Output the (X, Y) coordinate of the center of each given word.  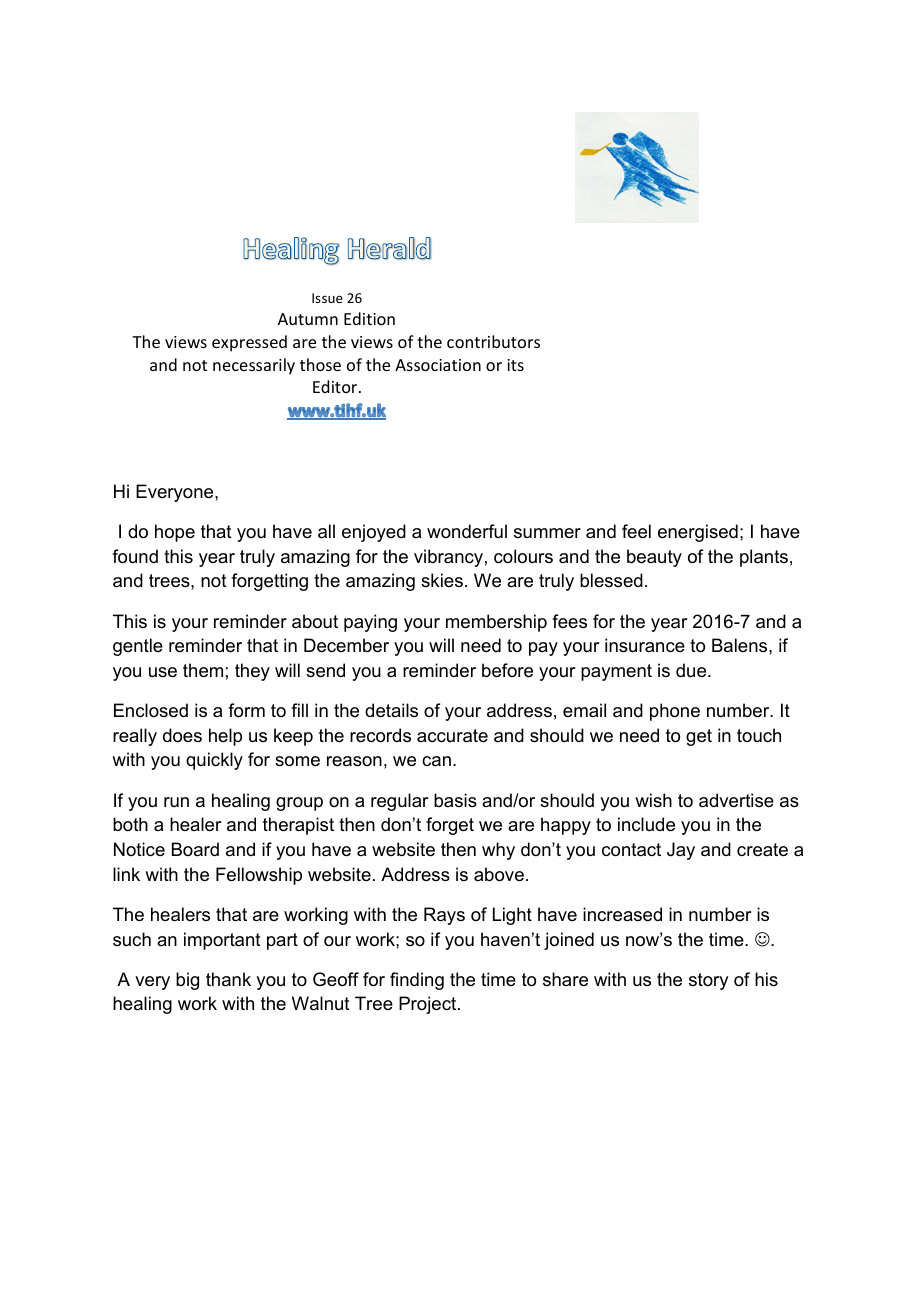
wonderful (467, 531)
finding (417, 981)
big (187, 981)
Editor (336, 386)
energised (698, 533)
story (708, 981)
